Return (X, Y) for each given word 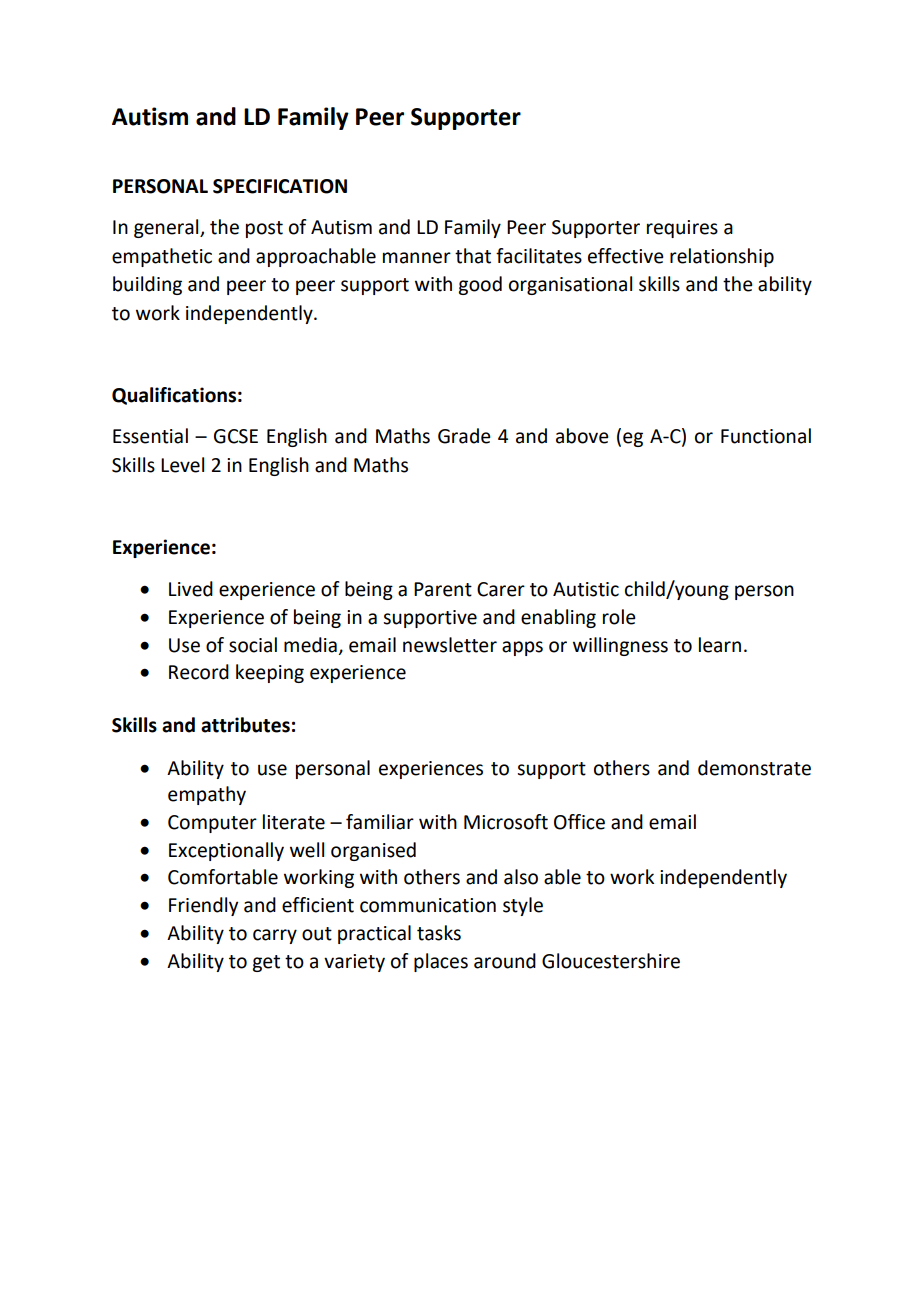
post (264, 229)
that (473, 256)
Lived (191, 589)
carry (275, 936)
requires (682, 229)
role (619, 617)
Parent (443, 589)
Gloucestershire (611, 961)
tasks (439, 933)
